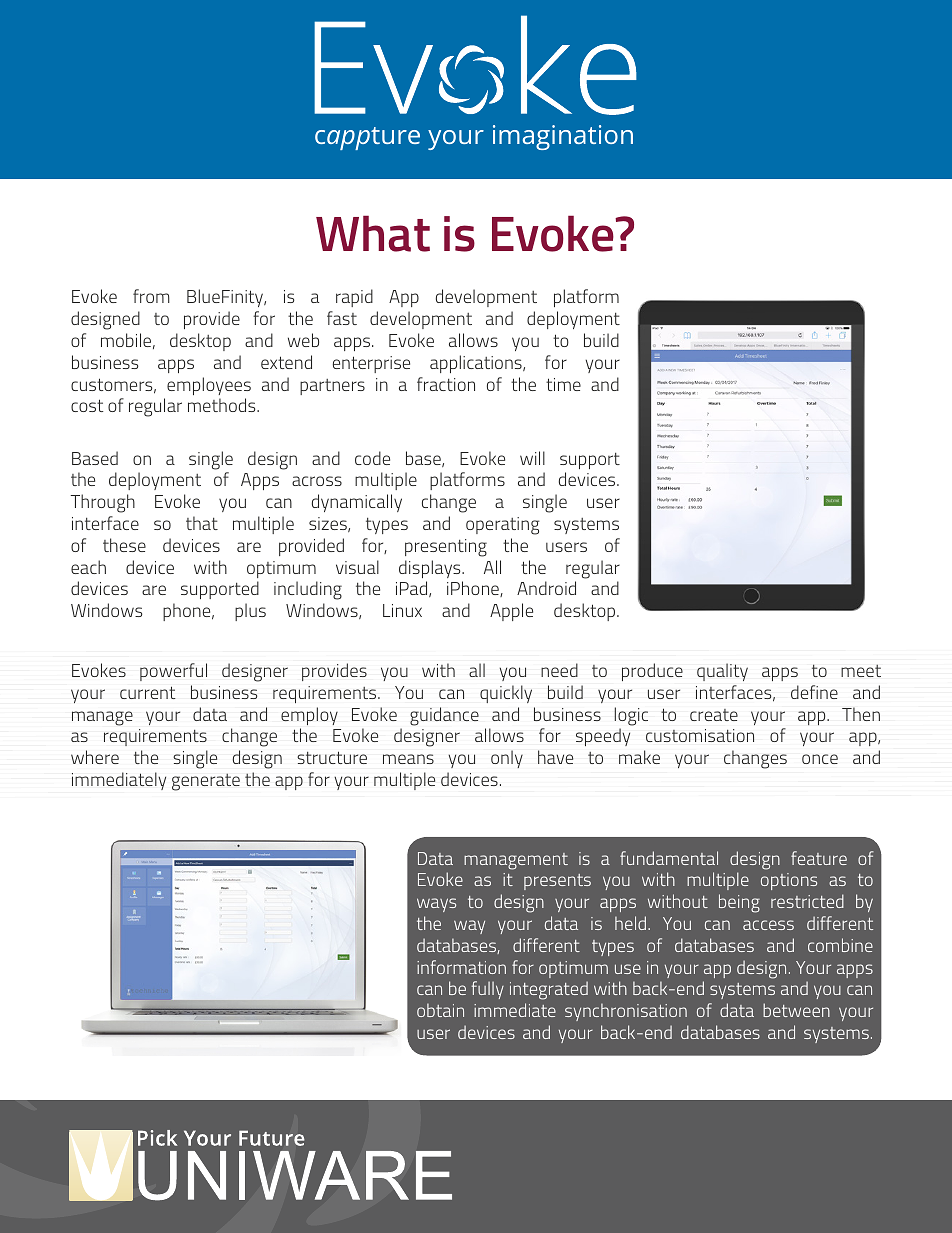  Describe the element at coordinates (373, 233) in the image. I see `What` at that location.
